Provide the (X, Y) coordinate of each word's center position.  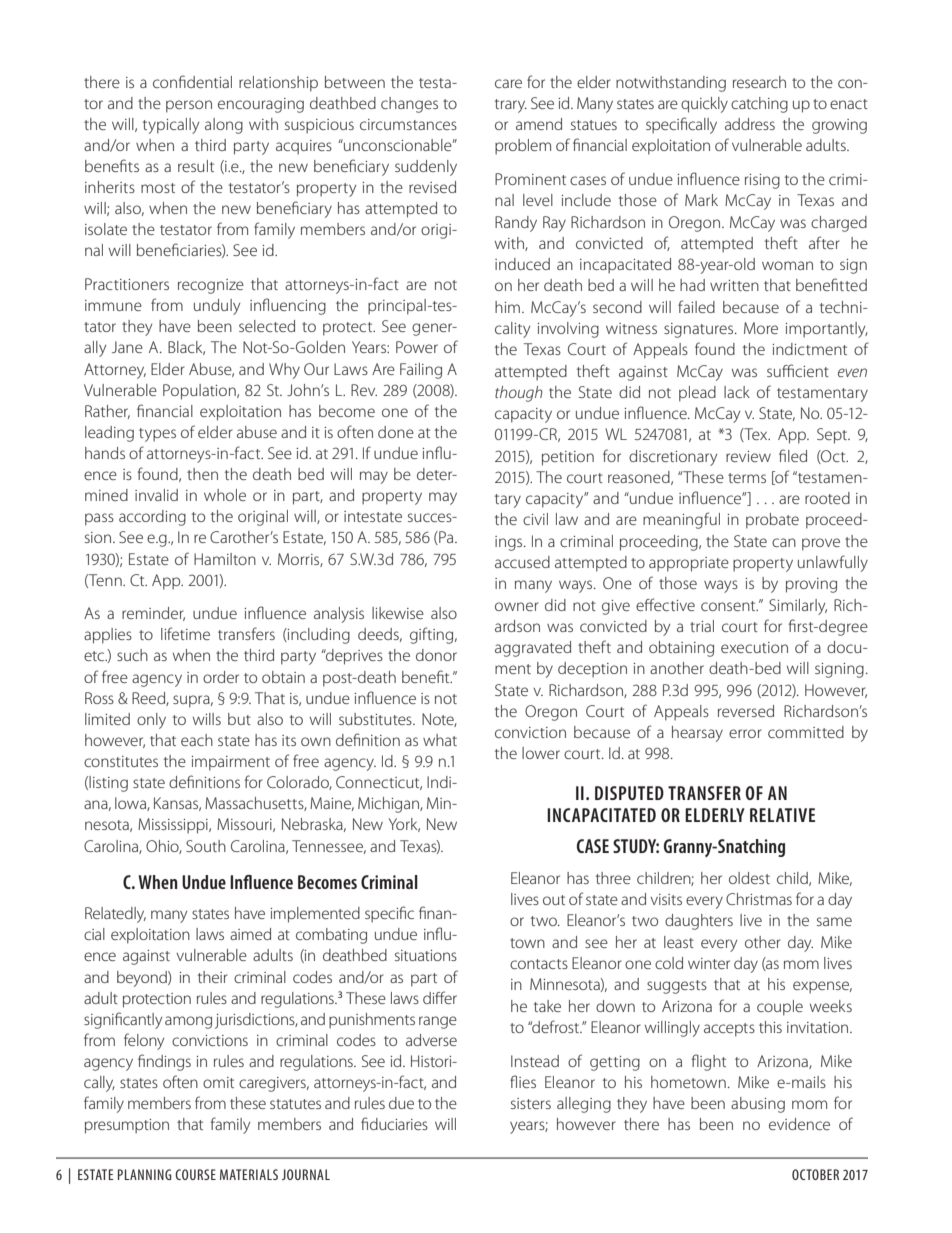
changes (409, 105)
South (206, 846)
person (189, 106)
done (396, 432)
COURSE (195, 1174)
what (440, 740)
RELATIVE (782, 815)
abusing (758, 1105)
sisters (531, 1103)
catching (759, 105)
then (202, 474)
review (748, 456)
